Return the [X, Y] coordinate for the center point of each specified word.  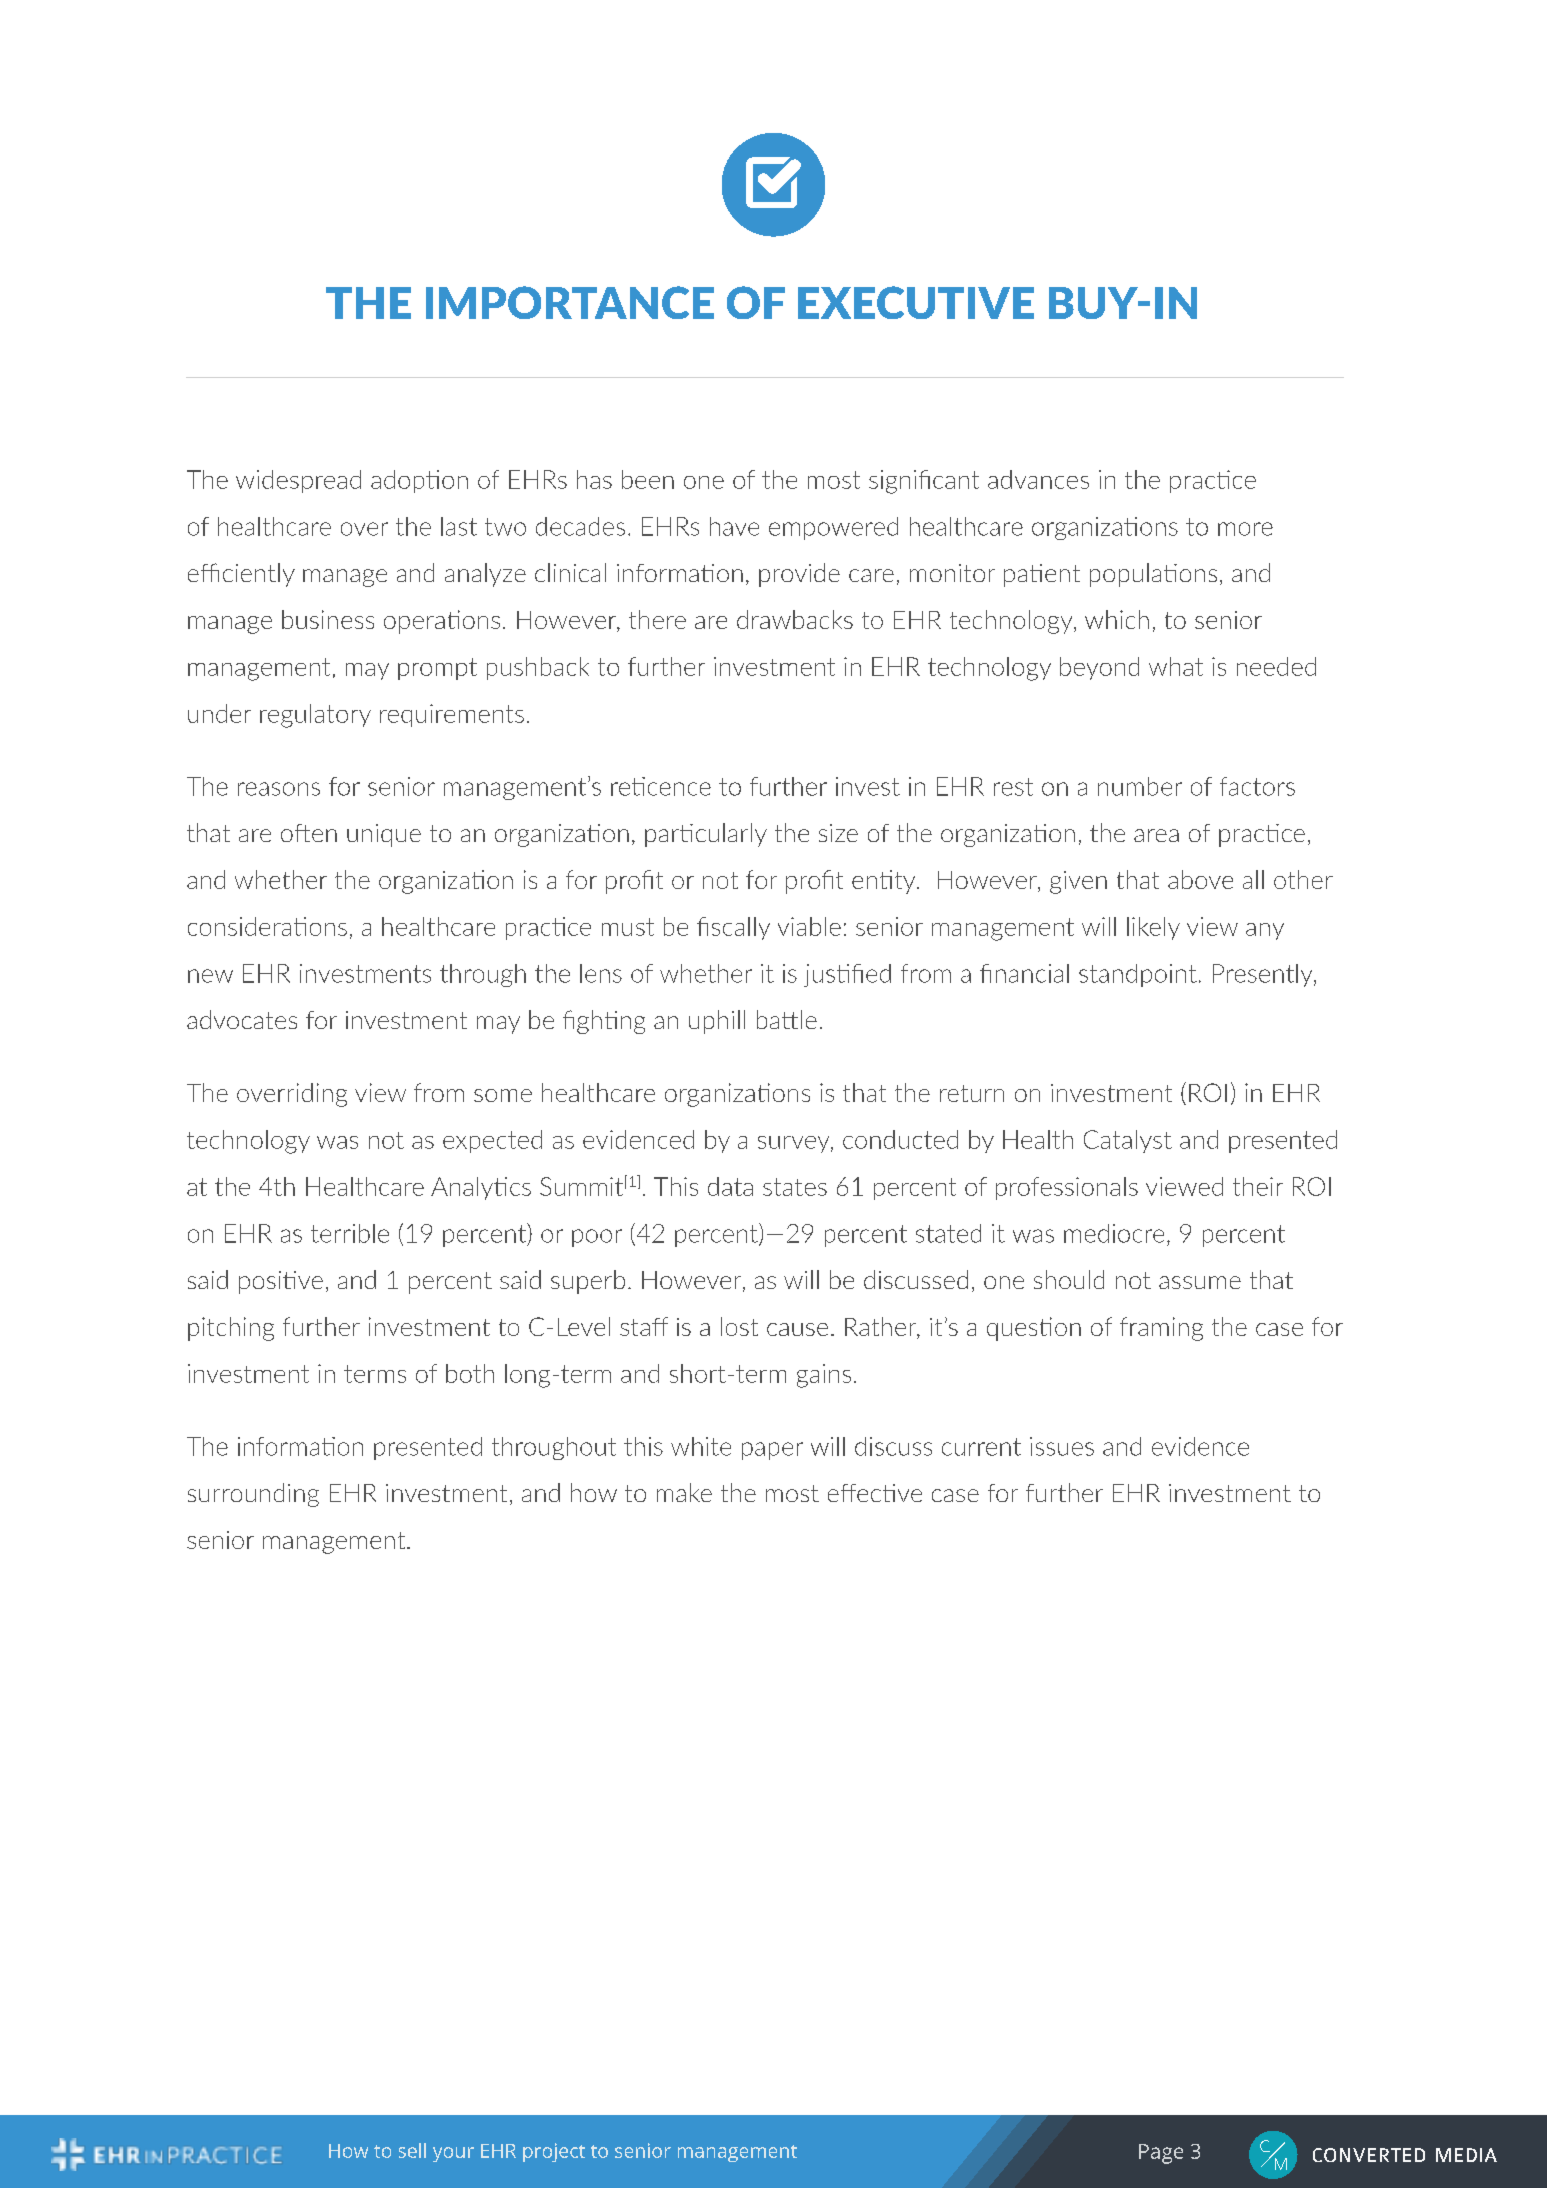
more [1245, 529]
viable [809, 926]
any [1265, 931]
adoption [419, 481]
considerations [267, 926]
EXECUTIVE [916, 302]
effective [875, 1493]
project [554, 2152]
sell [412, 2150]
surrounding [253, 1495]
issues [1062, 1446]
